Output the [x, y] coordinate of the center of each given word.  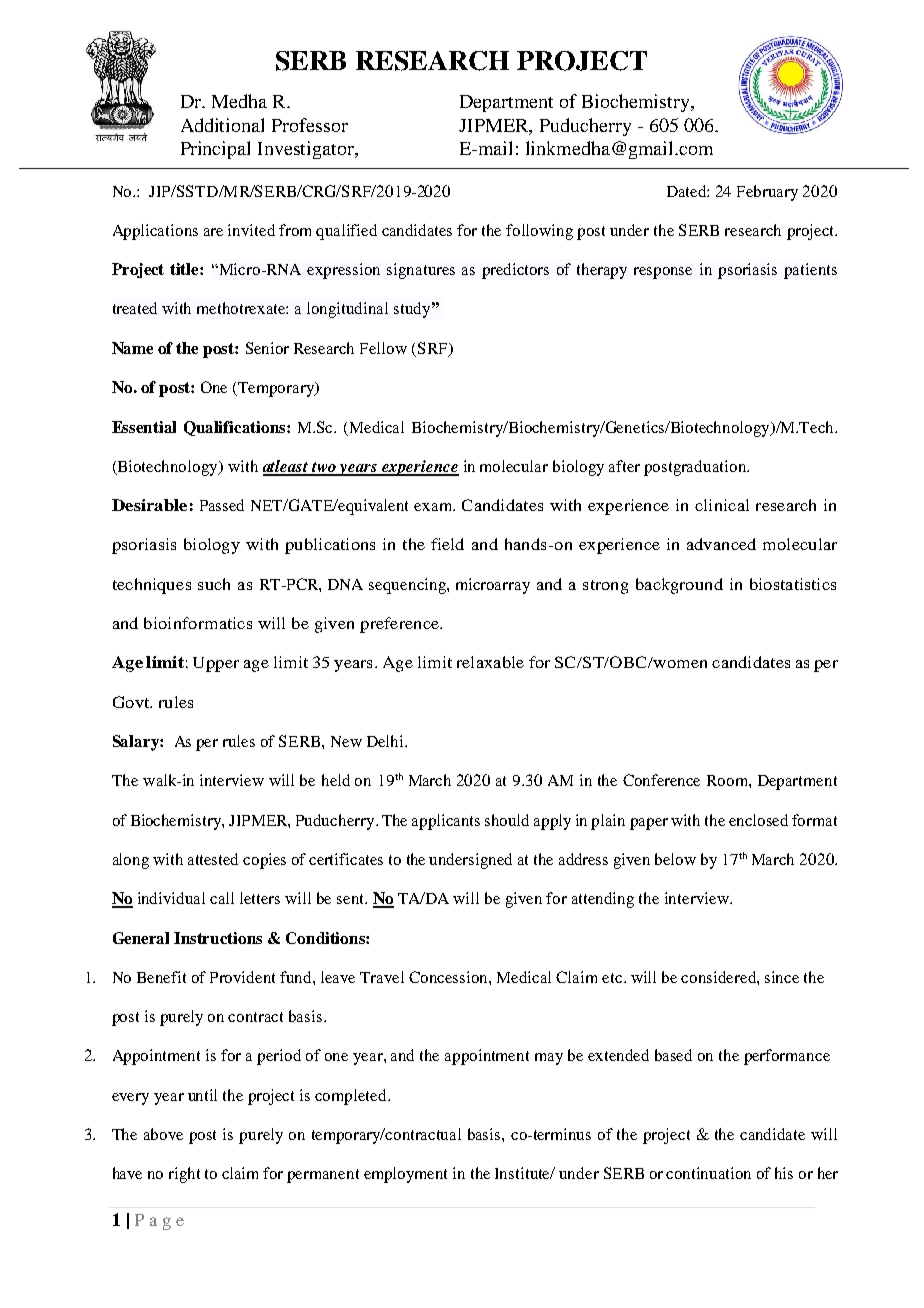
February [767, 193]
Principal [215, 150]
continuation [708, 1173]
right [184, 1175]
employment [405, 1175]
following [539, 232]
